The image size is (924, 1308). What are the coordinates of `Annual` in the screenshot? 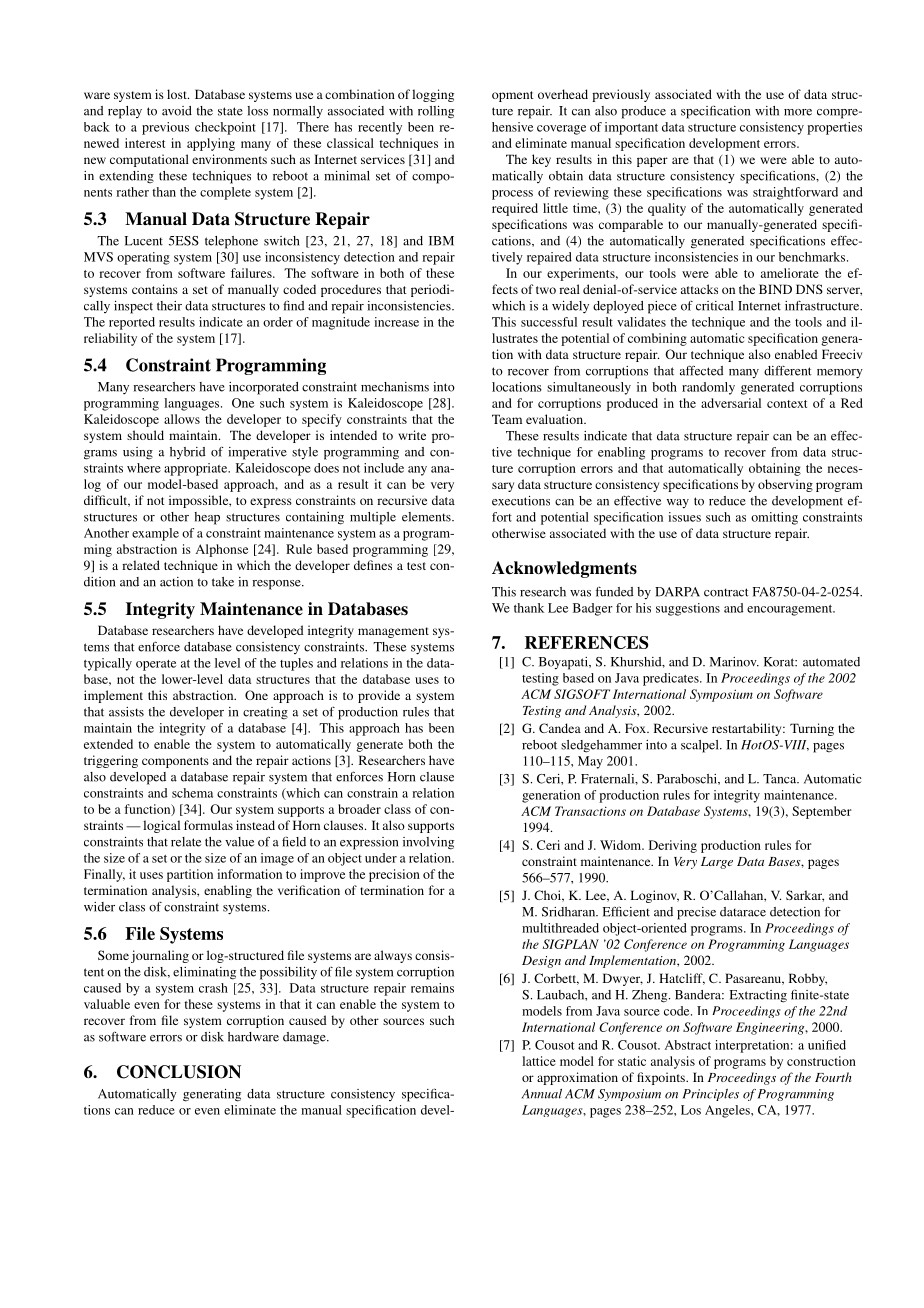 It's located at (542, 1094).
